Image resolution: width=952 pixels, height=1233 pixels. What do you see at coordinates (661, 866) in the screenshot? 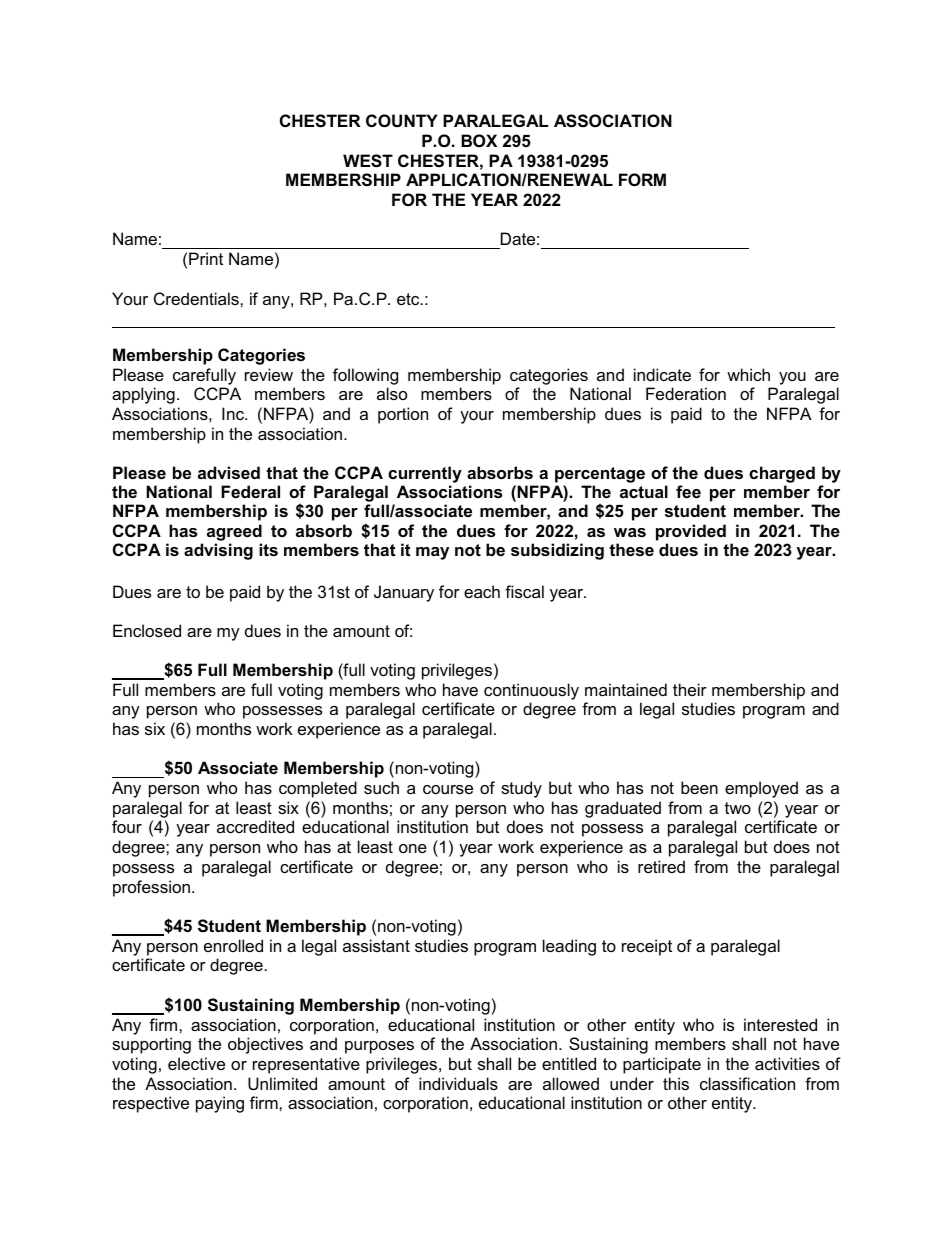
I see `retired` at bounding box center [661, 866].
